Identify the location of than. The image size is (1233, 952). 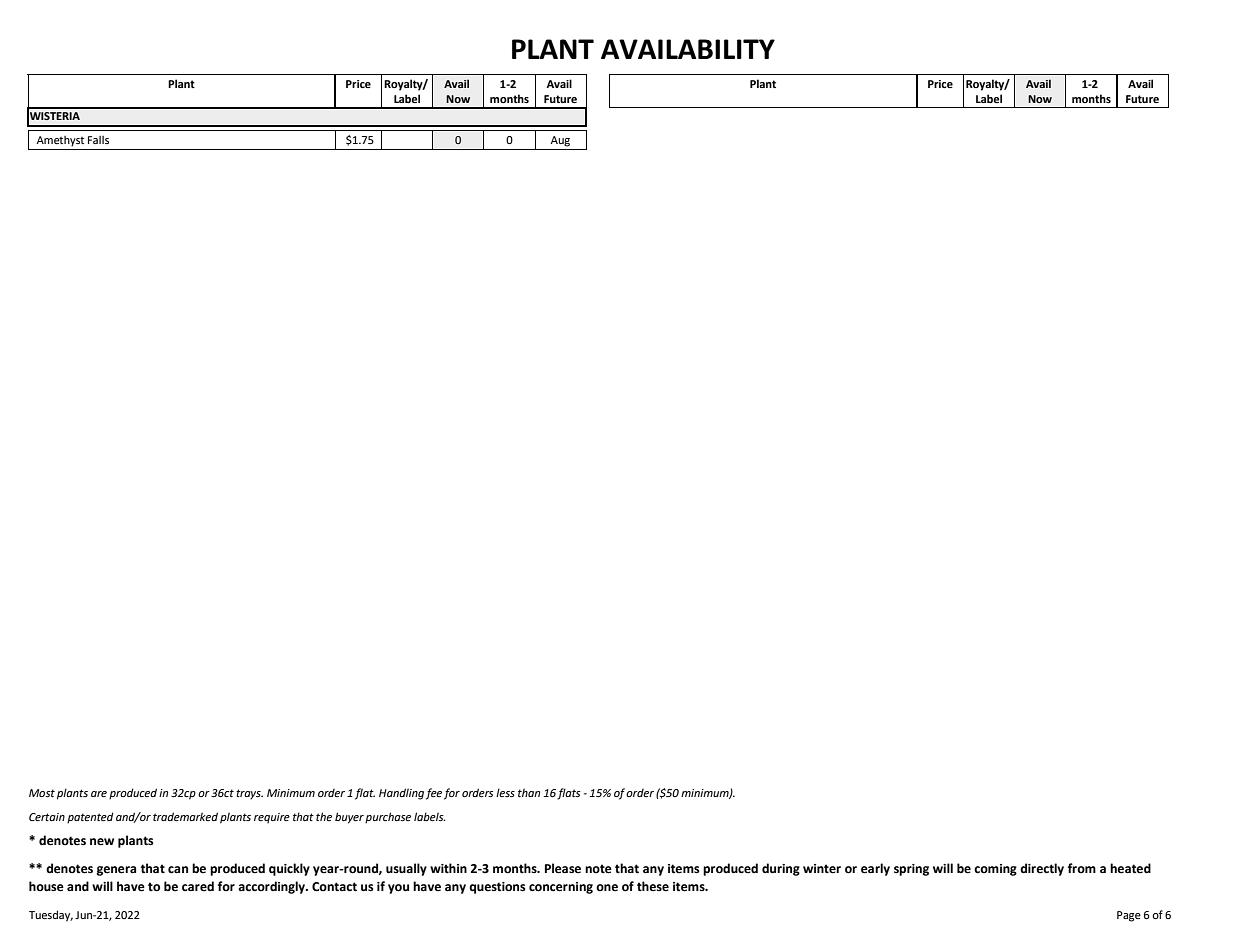
(529, 792).
